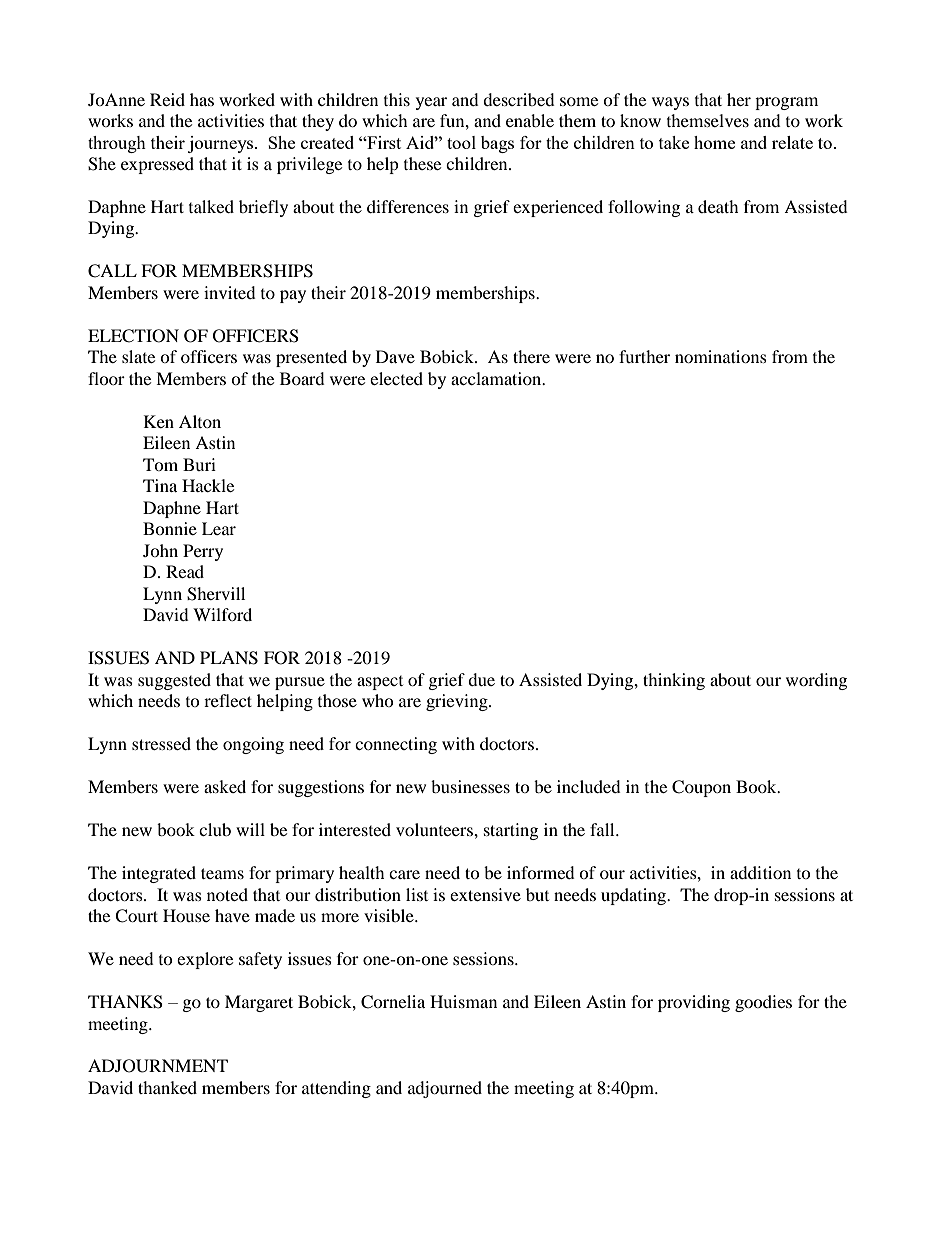  I want to click on volunteers, so click(435, 829).
